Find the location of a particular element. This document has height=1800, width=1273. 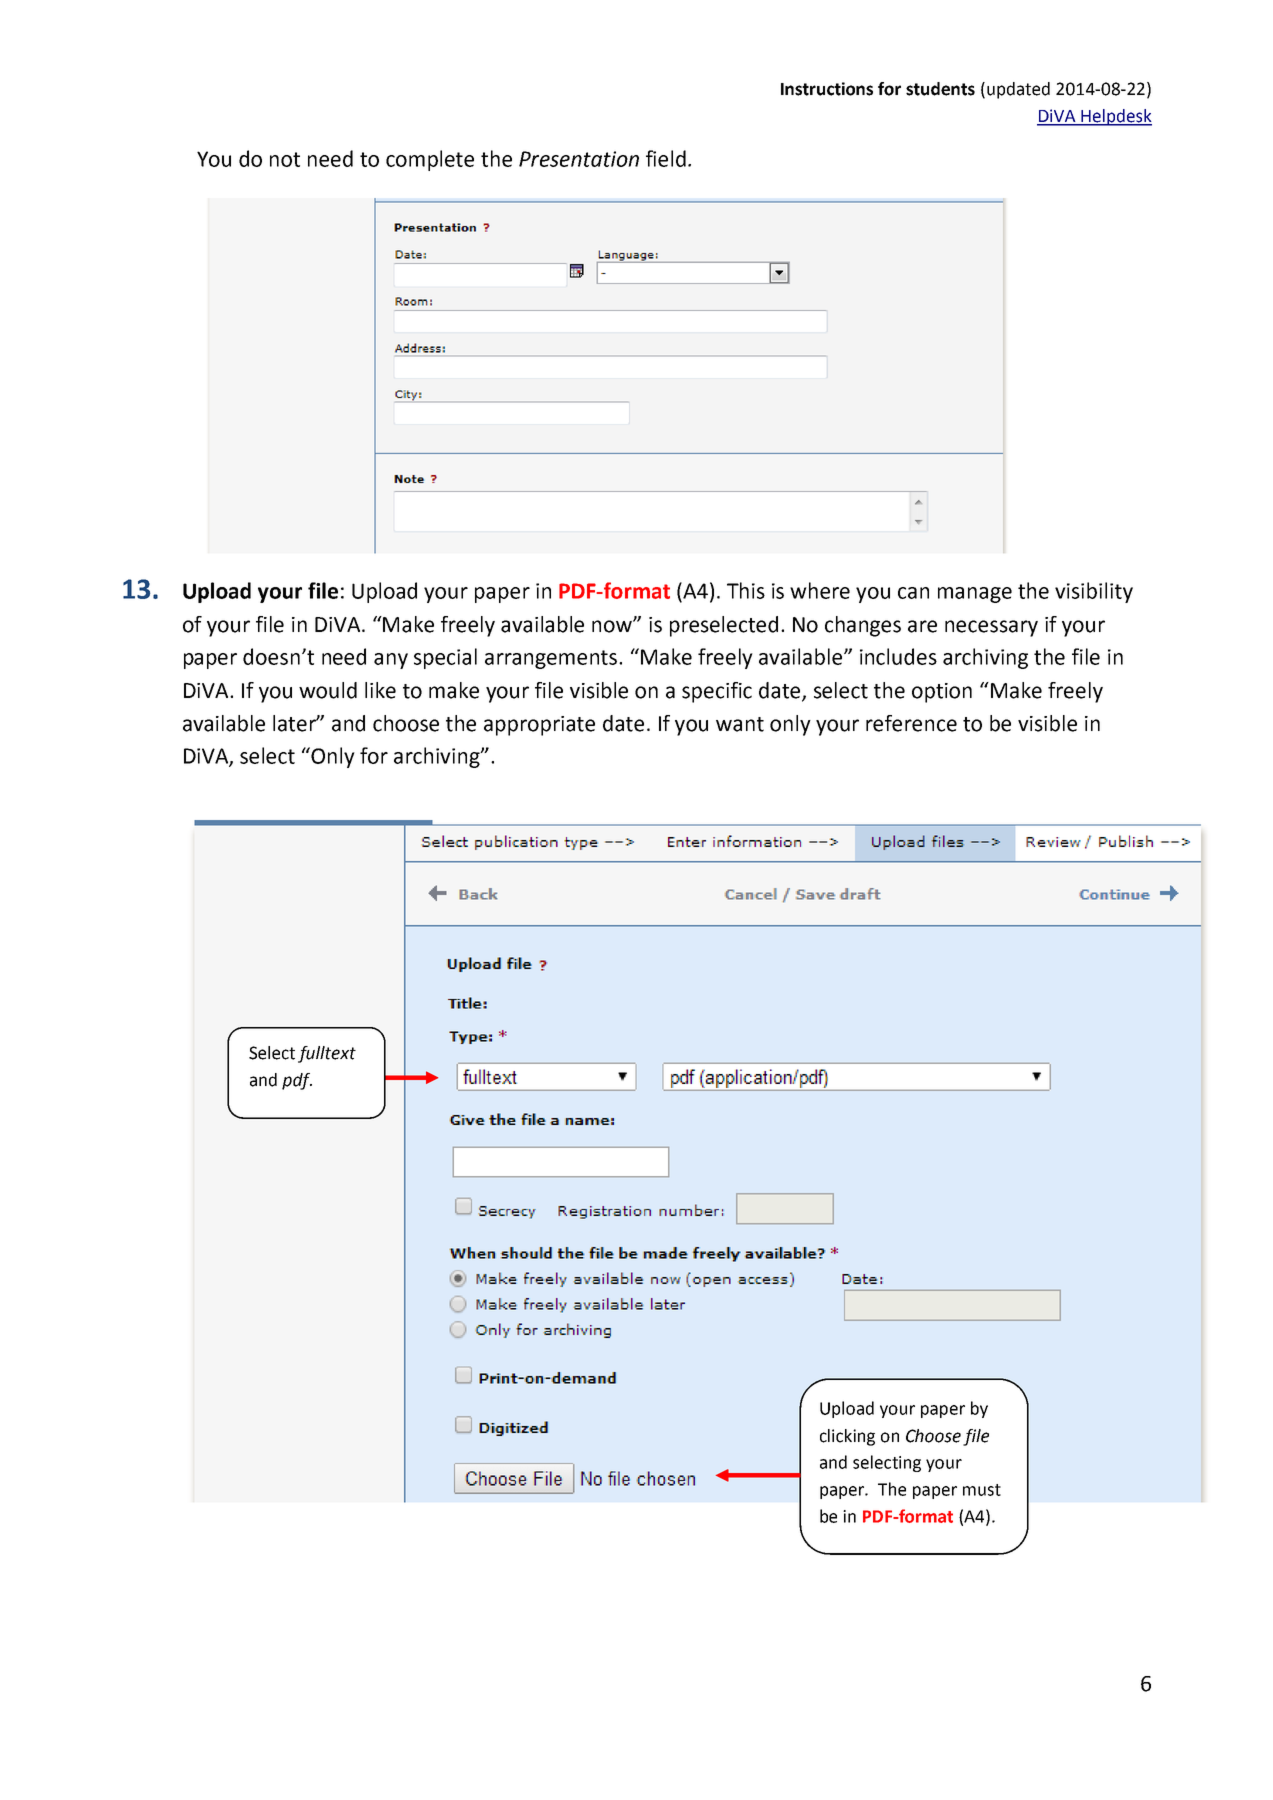

manage is located at coordinates (975, 595).
